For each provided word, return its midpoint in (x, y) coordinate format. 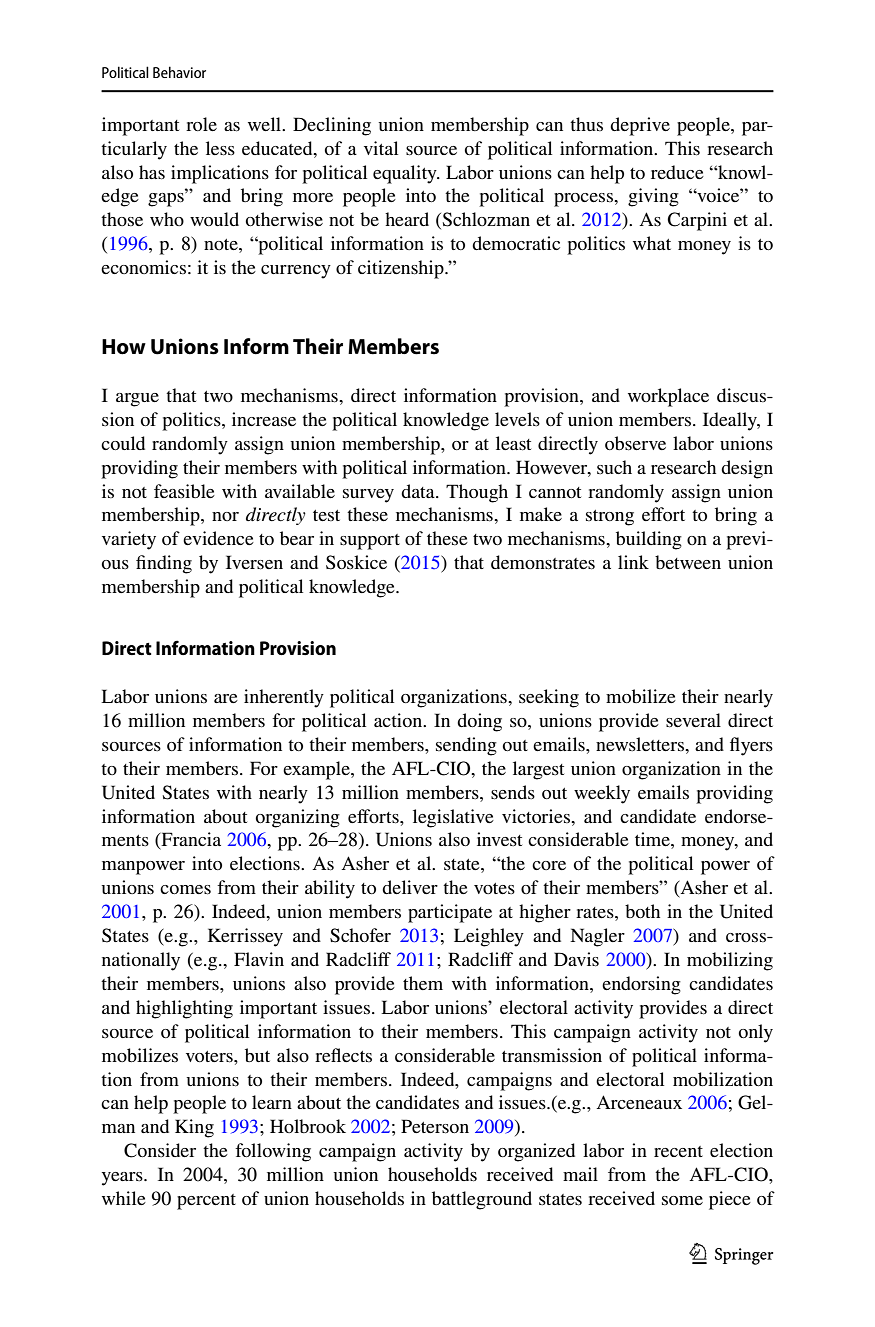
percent (206, 1202)
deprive (640, 126)
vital (381, 148)
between (688, 562)
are (226, 698)
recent (678, 1151)
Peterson (435, 1126)
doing (479, 722)
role (201, 124)
